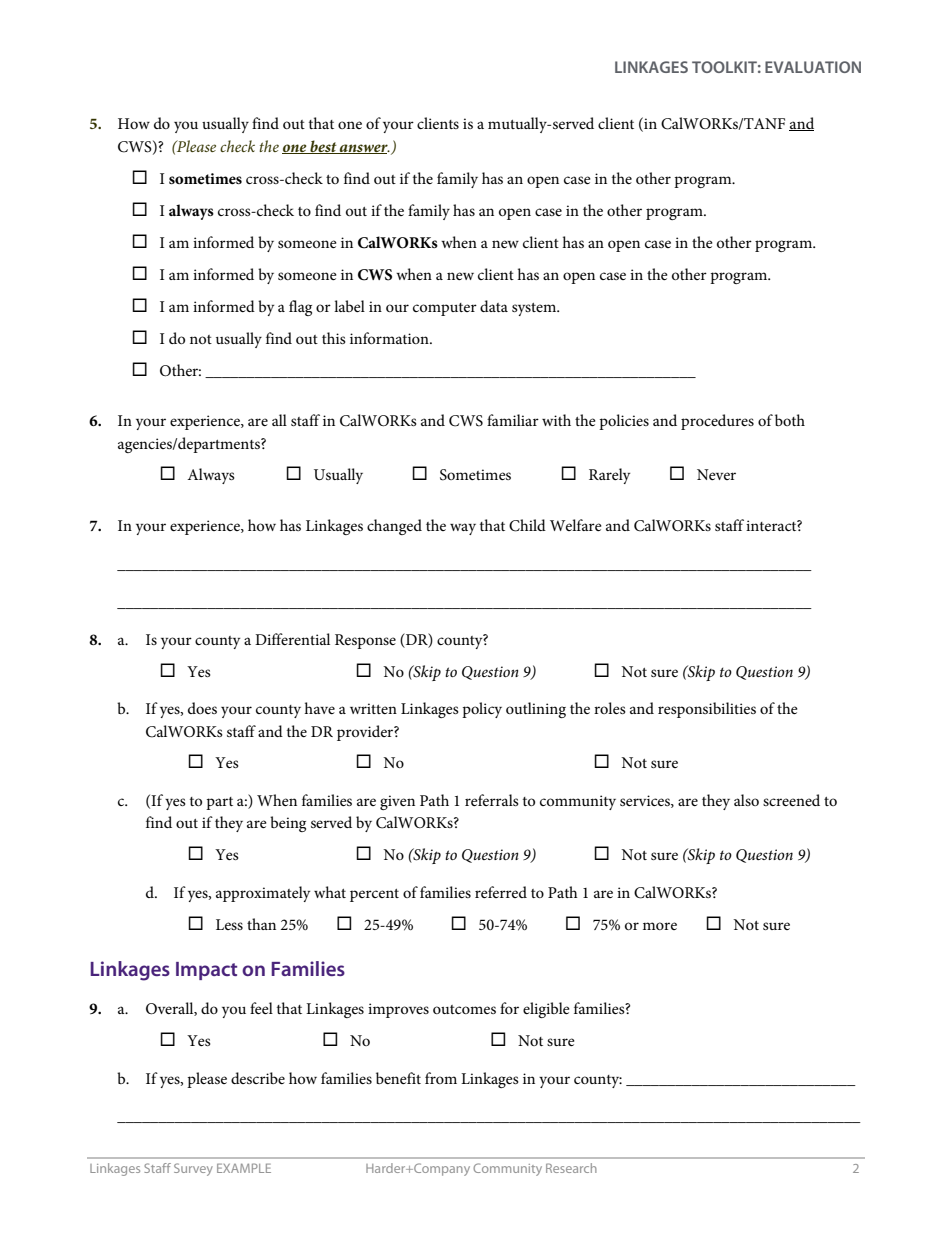 The image size is (952, 1233). I want to click on EVALUATION, so click(813, 67).
